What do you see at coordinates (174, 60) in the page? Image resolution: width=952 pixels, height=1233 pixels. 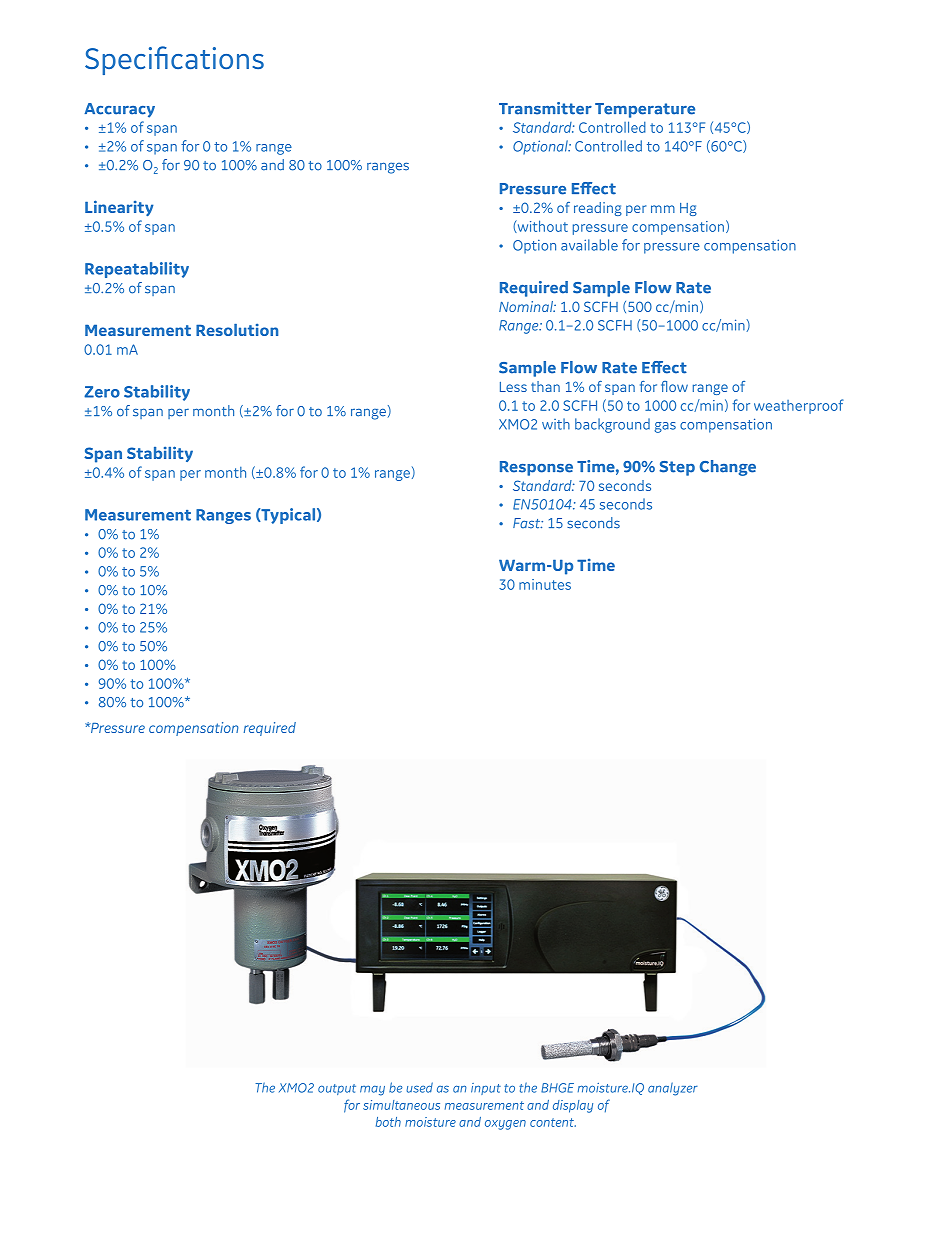 I see `Specifications` at bounding box center [174, 60].
